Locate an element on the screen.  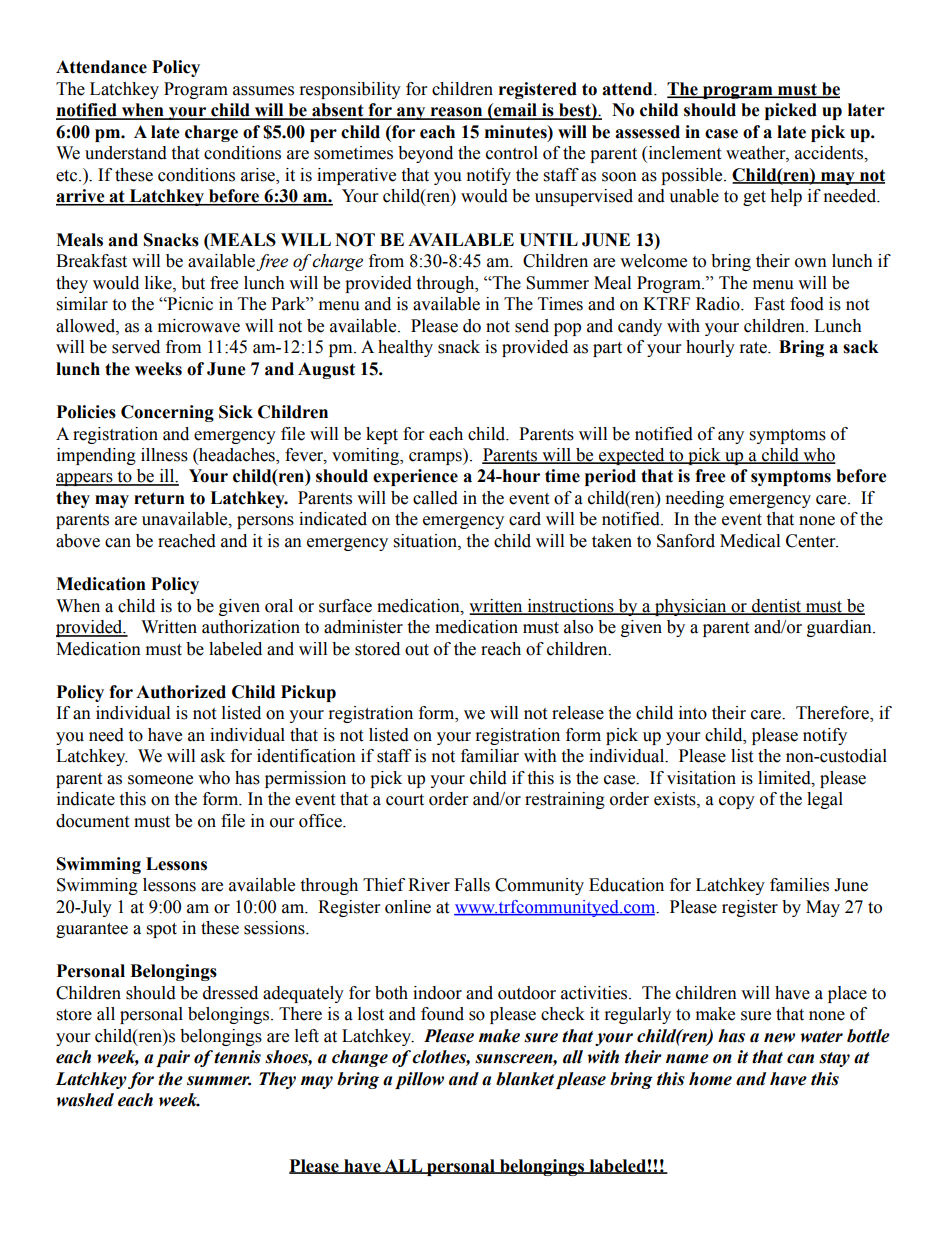
limited is located at coordinates (785, 778).
